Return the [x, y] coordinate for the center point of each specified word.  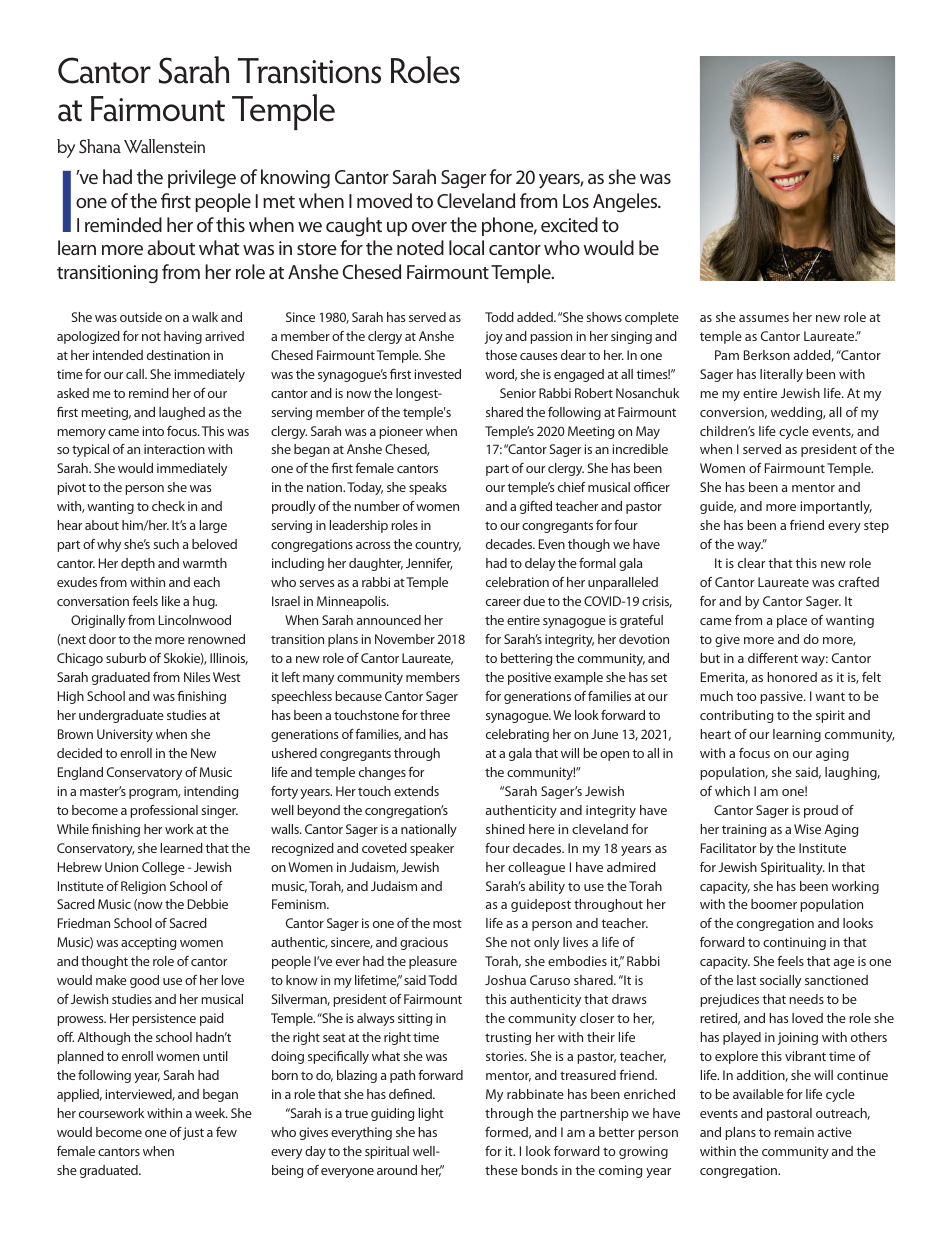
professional [164, 811]
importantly [836, 507]
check [168, 506]
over [429, 227]
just [193, 1133]
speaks [428, 488]
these [501, 1170]
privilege [202, 179]
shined [505, 829]
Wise [807, 829]
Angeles [626, 203]
